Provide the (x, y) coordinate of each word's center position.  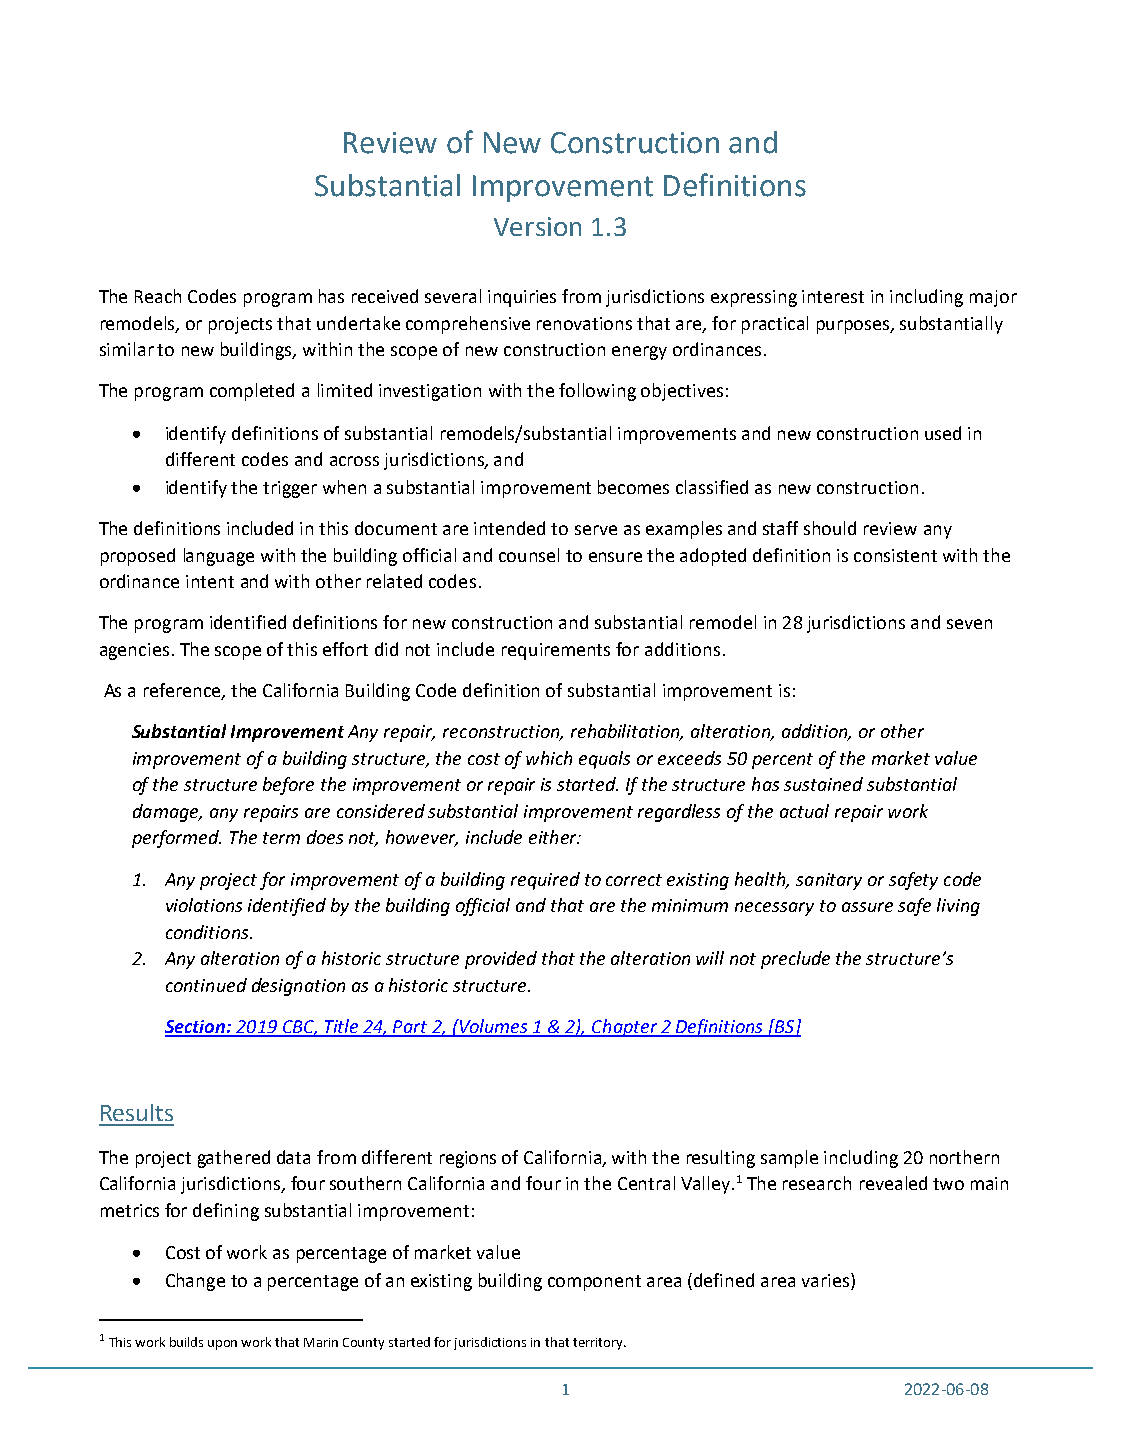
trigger (290, 489)
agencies (134, 651)
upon (222, 1345)
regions (468, 1159)
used (943, 433)
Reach (158, 296)
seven (969, 624)
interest (833, 296)
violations (204, 905)
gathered (234, 1159)
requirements (556, 651)
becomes (633, 487)
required (545, 881)
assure (867, 907)
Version (537, 226)
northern (964, 1157)
